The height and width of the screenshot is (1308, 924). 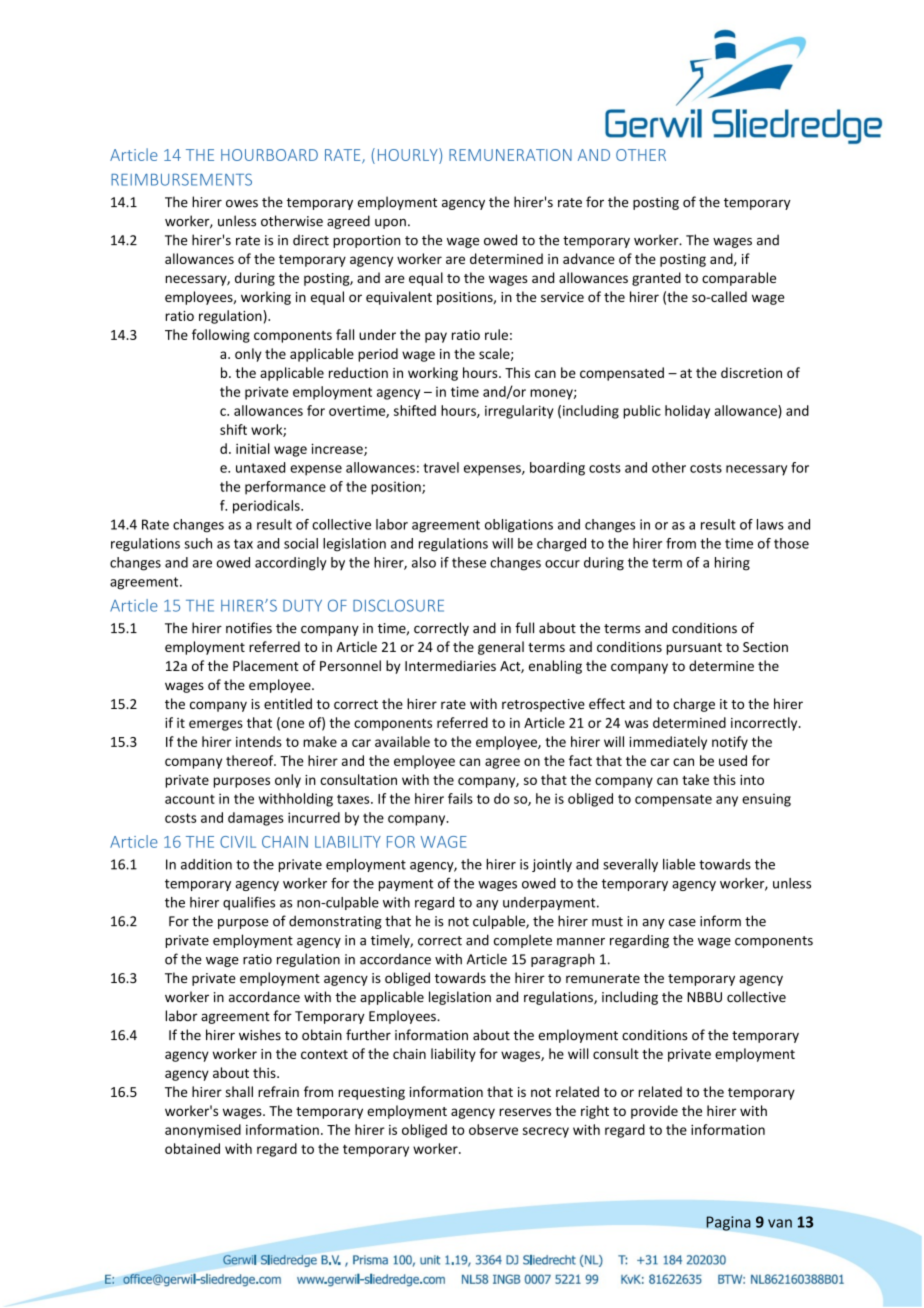 I want to click on comparable, so click(x=739, y=279).
